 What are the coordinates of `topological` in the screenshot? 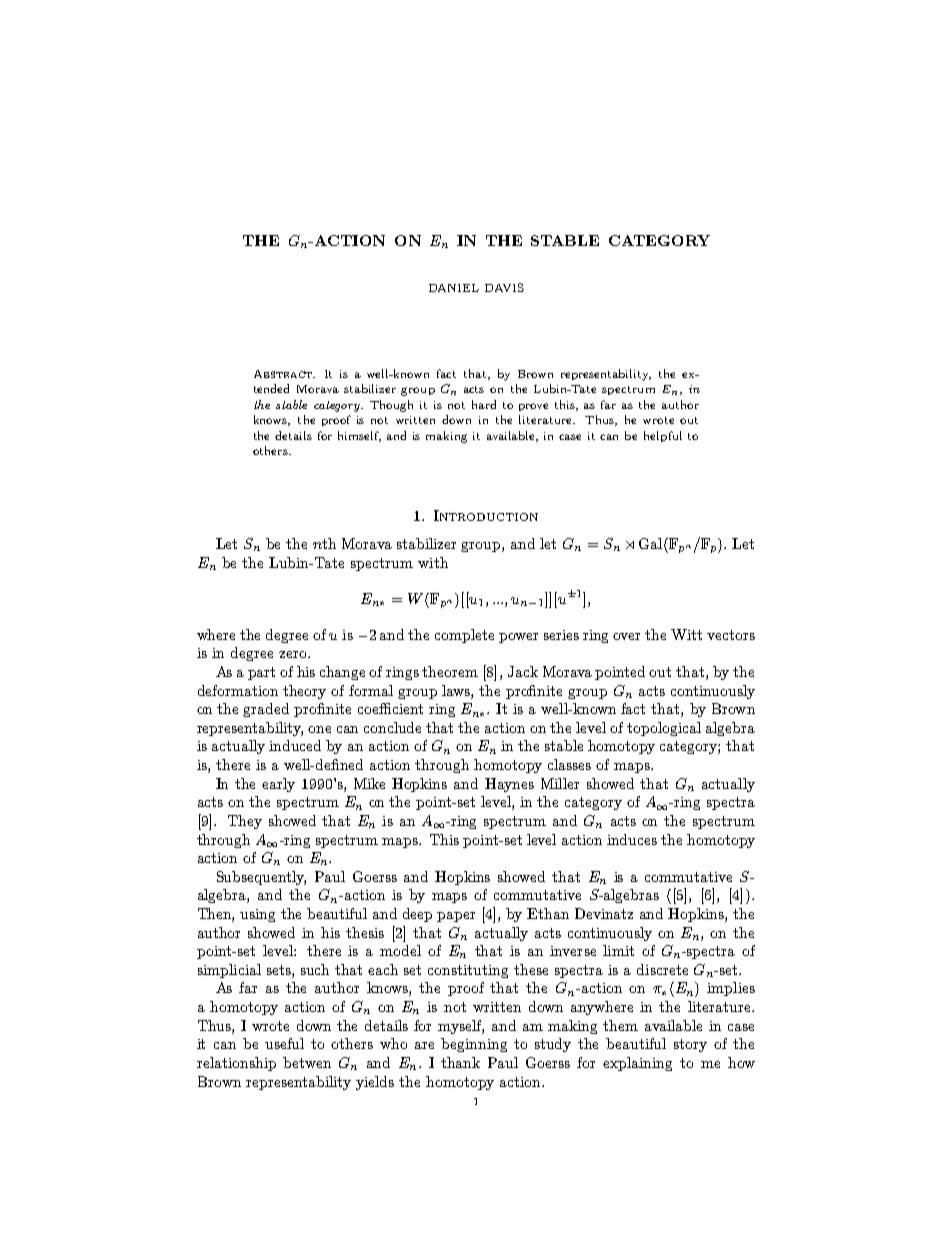 It's located at (664, 729).
